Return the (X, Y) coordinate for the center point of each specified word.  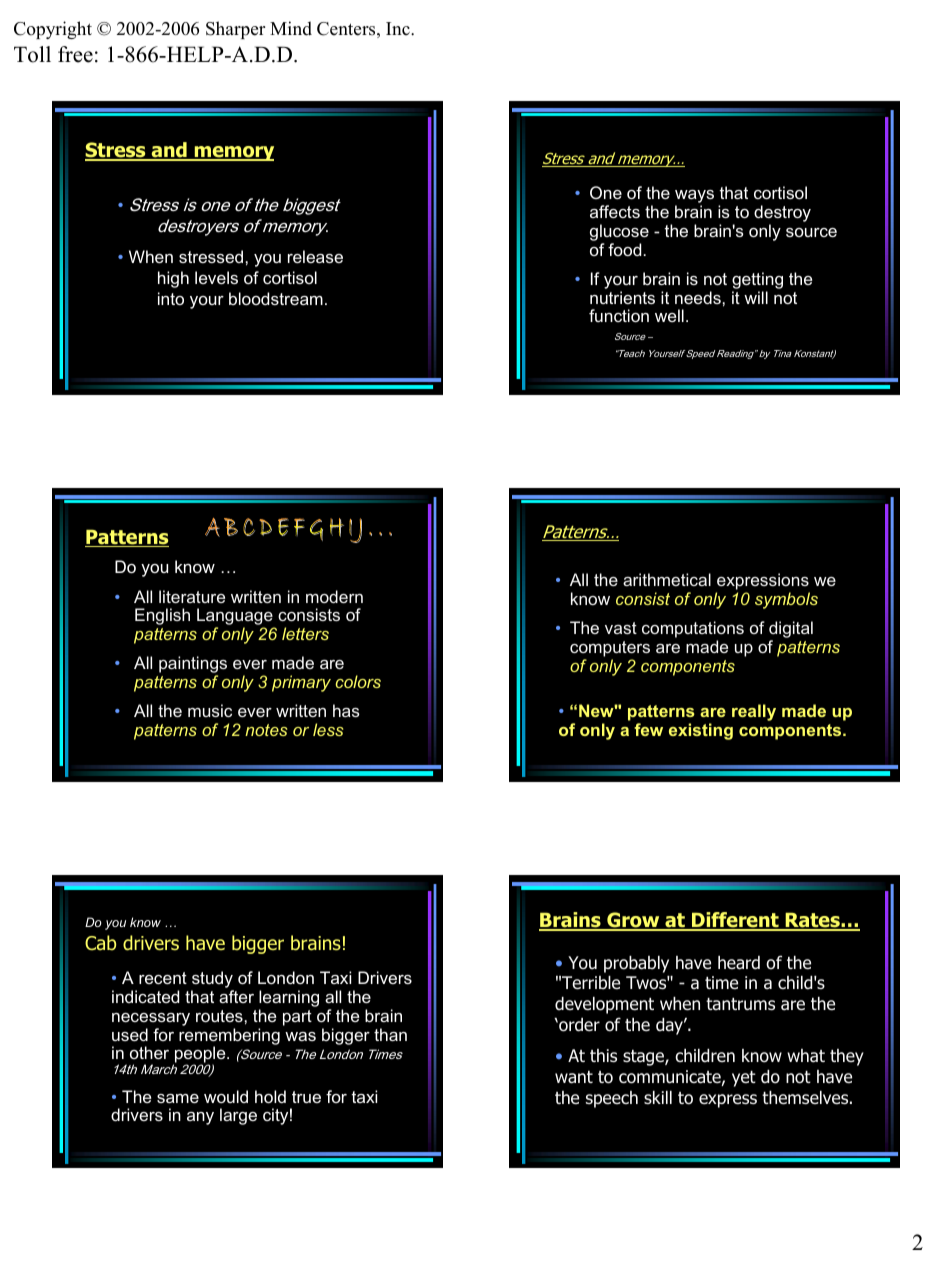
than (390, 1034)
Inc (399, 28)
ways (694, 198)
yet (744, 1079)
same (178, 1098)
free (75, 54)
